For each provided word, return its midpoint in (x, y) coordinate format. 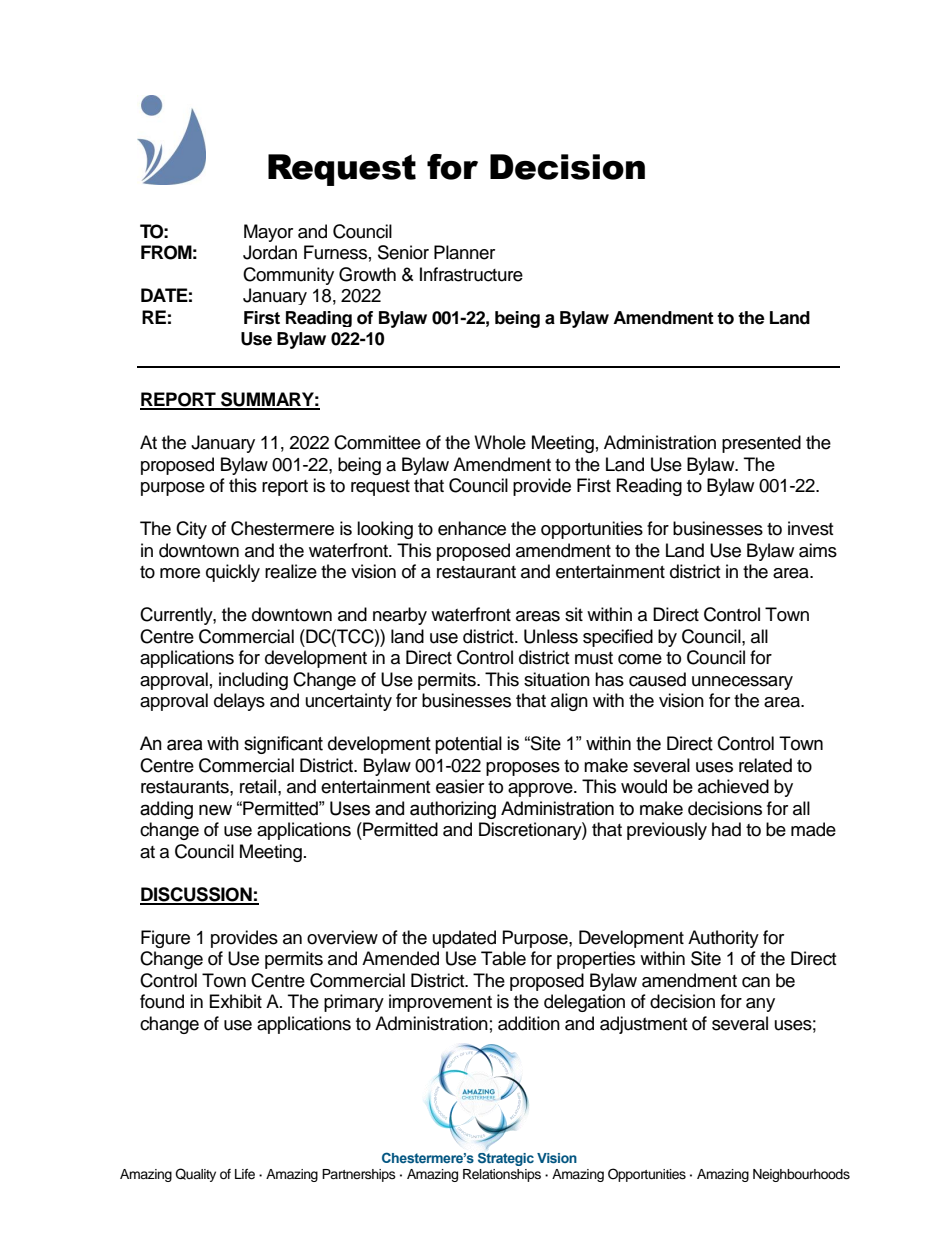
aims (818, 550)
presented (761, 444)
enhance (472, 528)
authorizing (453, 810)
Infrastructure (471, 274)
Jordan (270, 252)
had (726, 829)
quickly (233, 573)
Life (245, 1174)
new (215, 810)
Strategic (506, 1159)
